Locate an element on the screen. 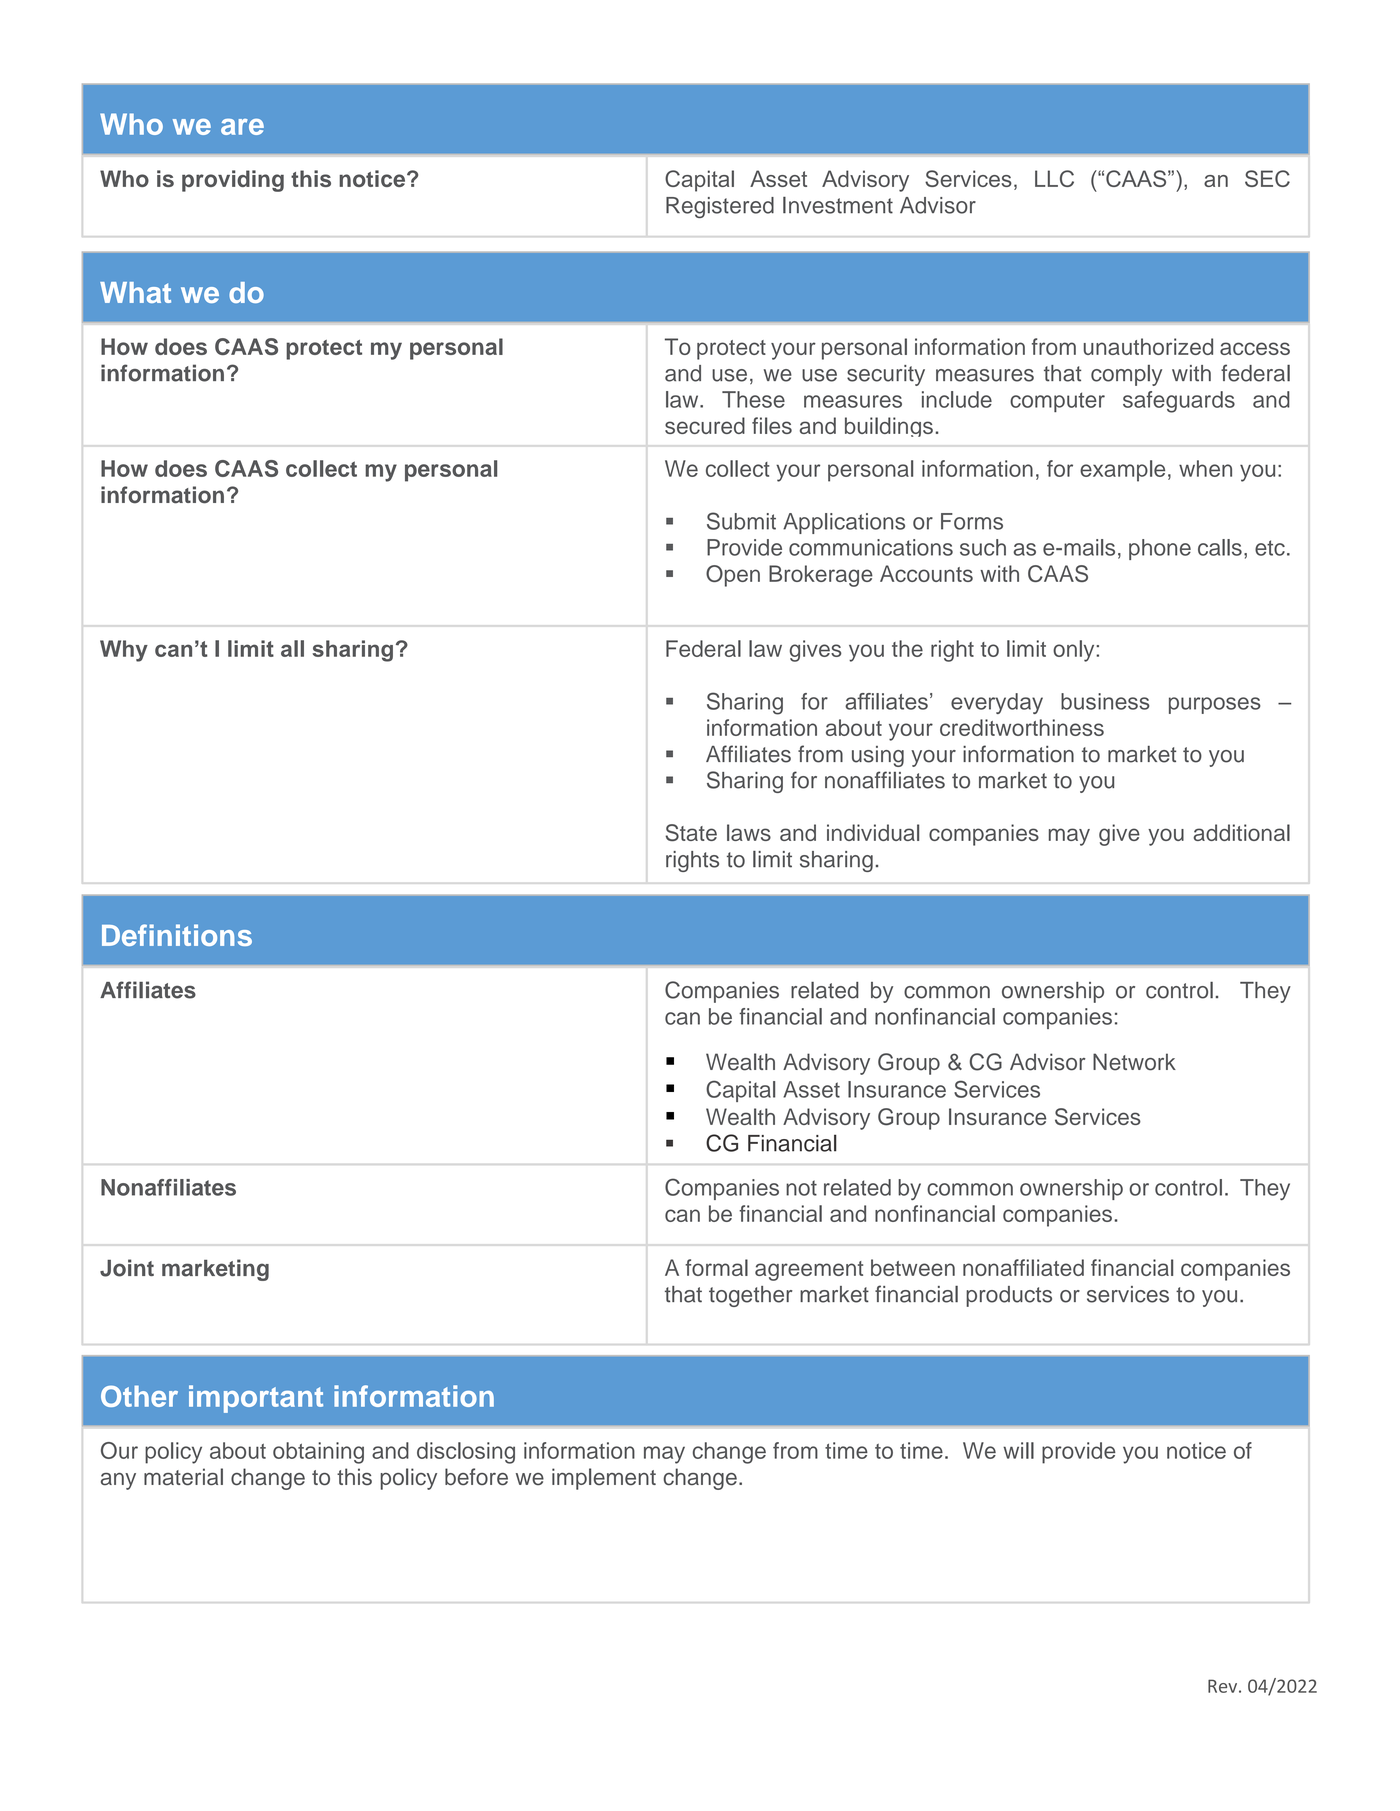 Image resolution: width=1400 pixels, height=1811 pixels. providing is located at coordinates (233, 181).
